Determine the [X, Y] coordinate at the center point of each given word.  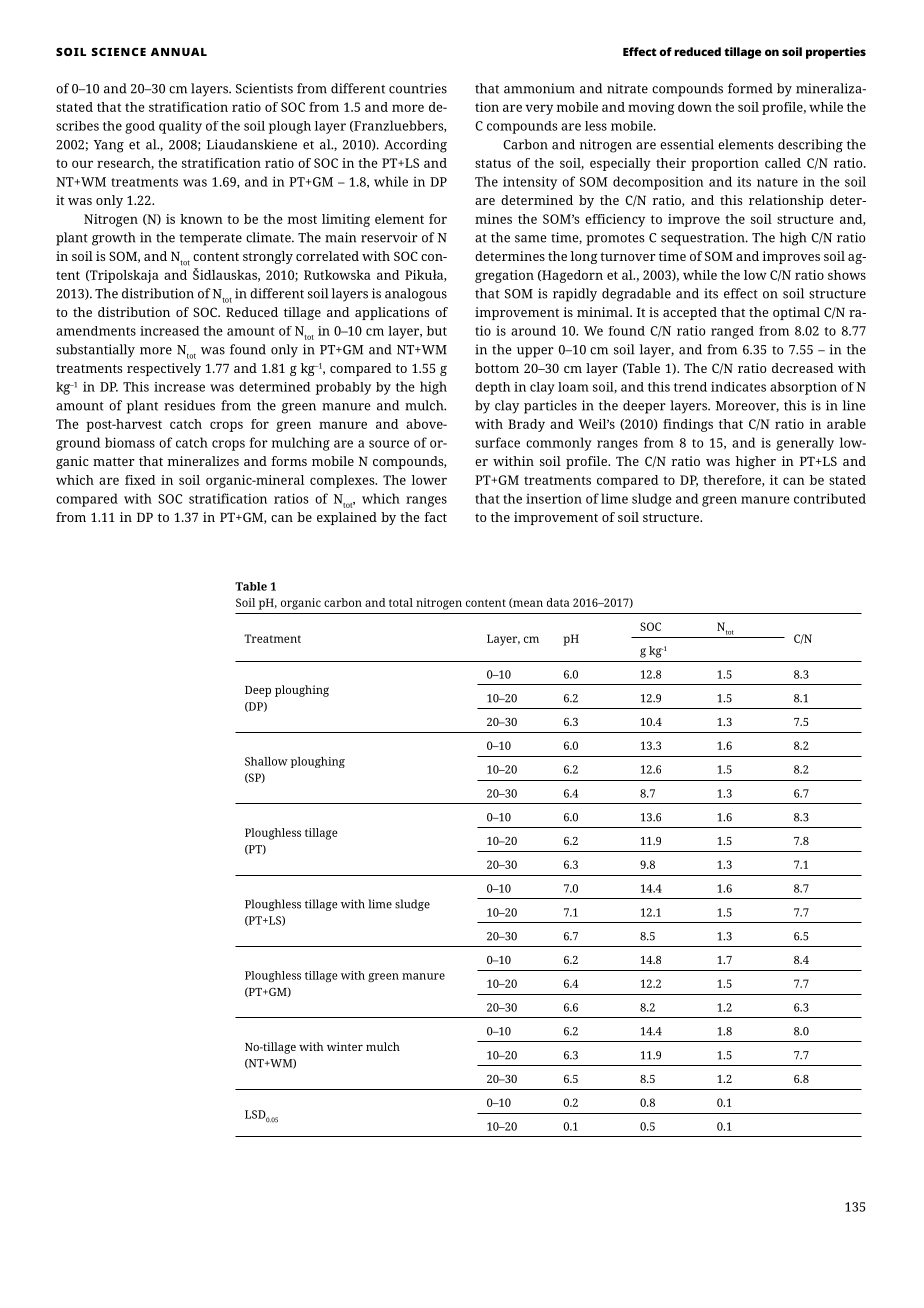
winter [345, 1046]
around [533, 330]
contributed [830, 498]
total [401, 602]
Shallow [266, 761]
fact [435, 517]
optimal [796, 313]
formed [750, 88]
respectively [164, 369]
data [558, 602]
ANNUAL [179, 52]
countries [418, 88]
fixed [140, 480]
